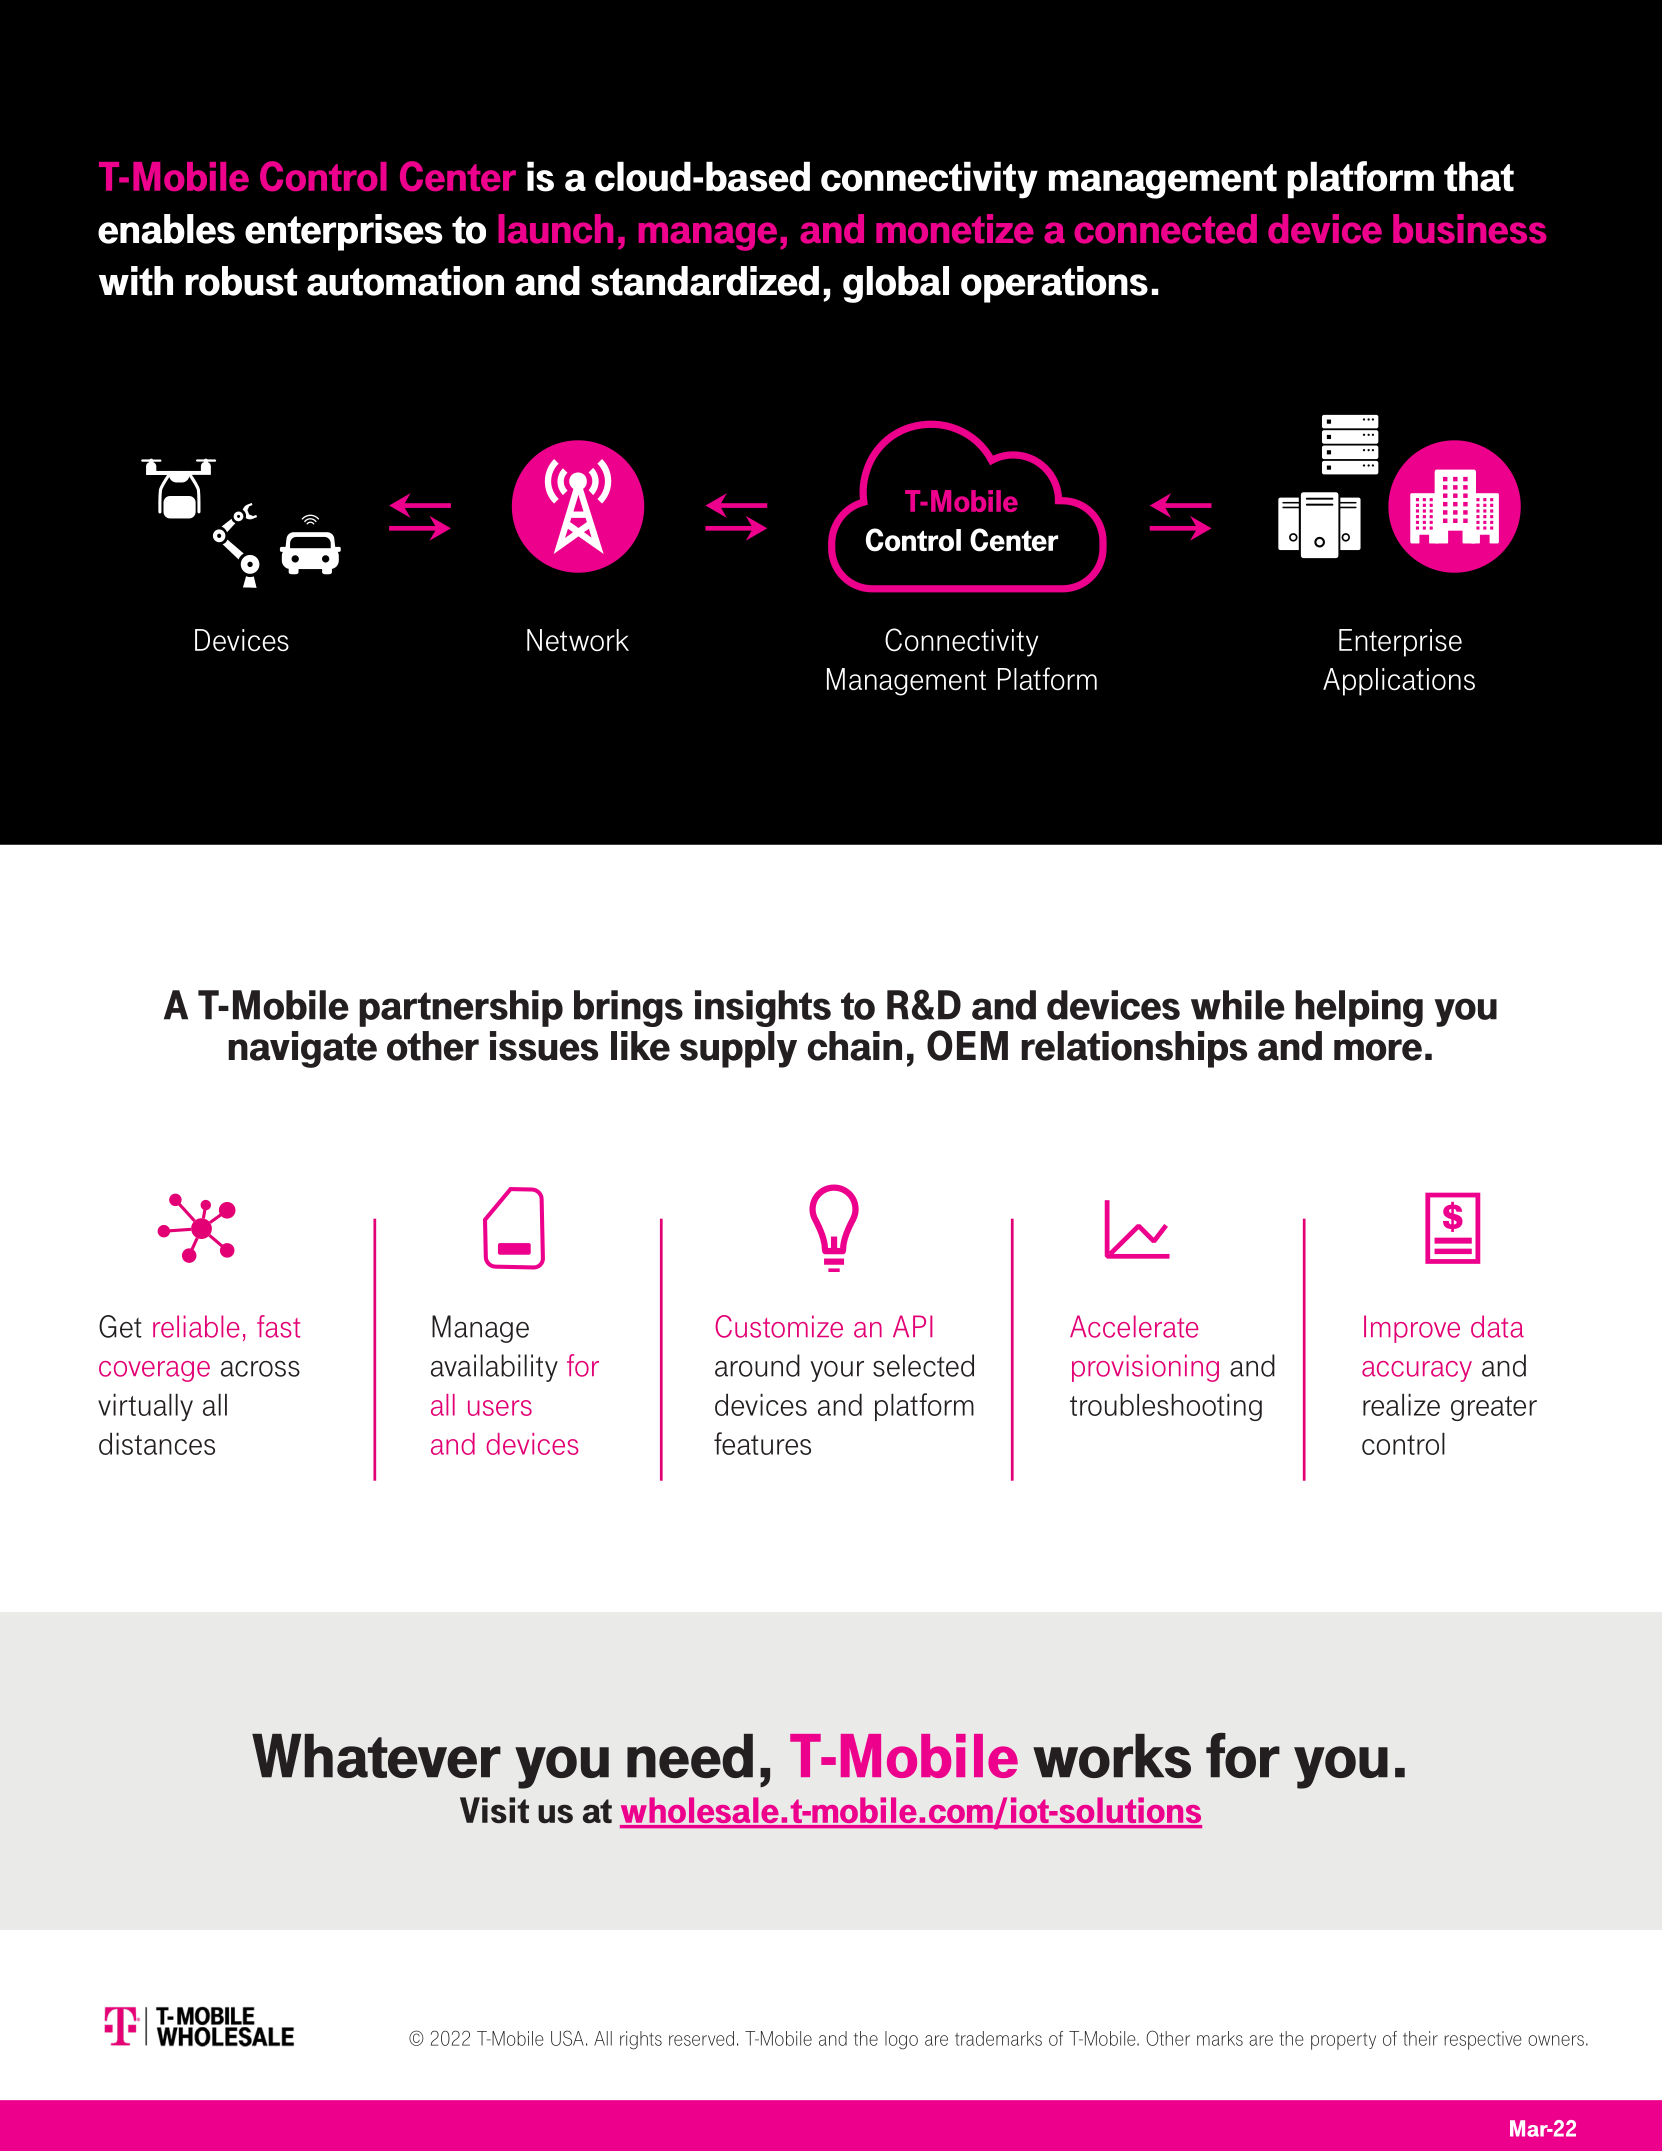  What do you see at coordinates (1112, 1756) in the screenshot?
I see `works` at bounding box center [1112, 1756].
